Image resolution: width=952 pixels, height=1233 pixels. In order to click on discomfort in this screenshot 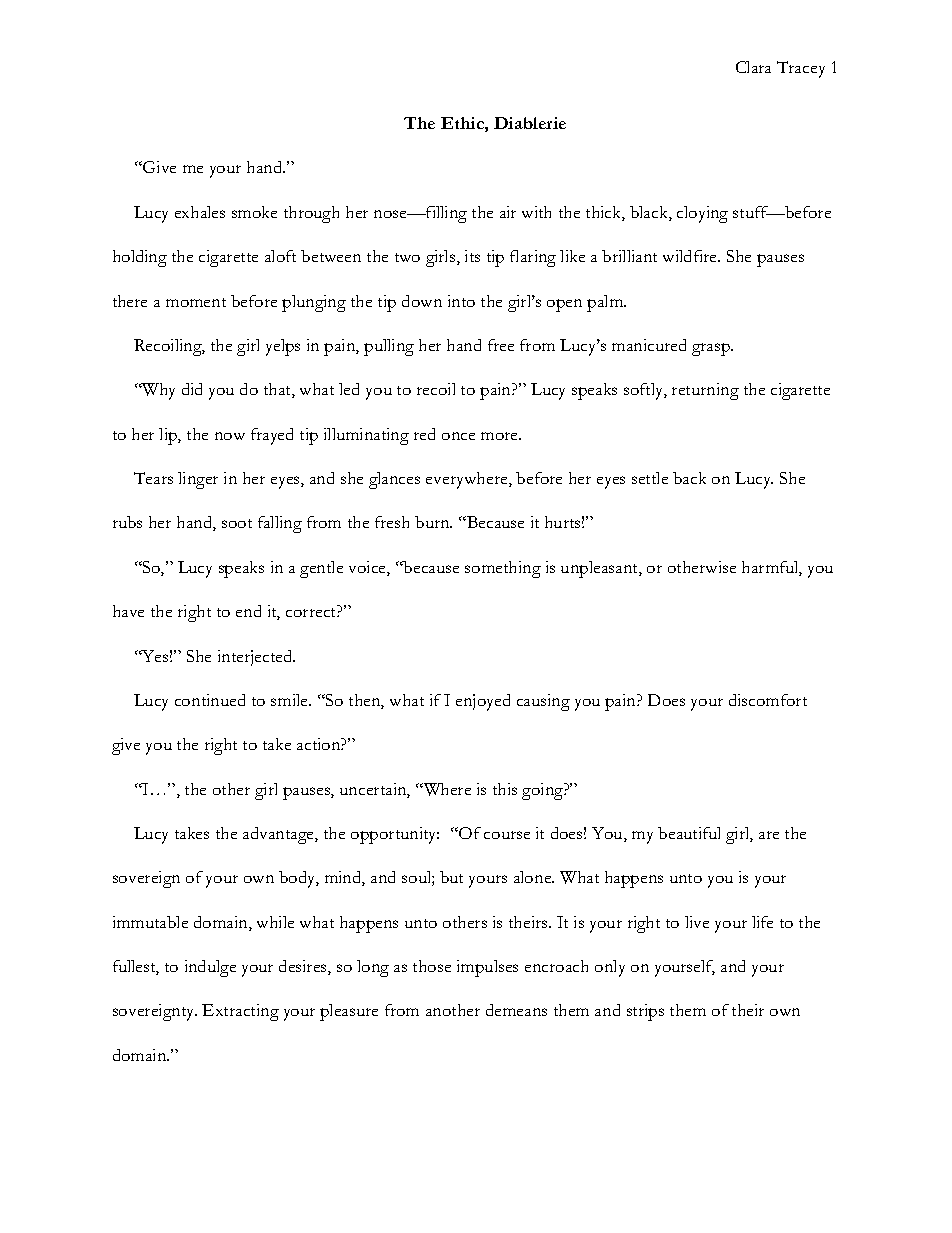, I will do `click(768, 700)`.
